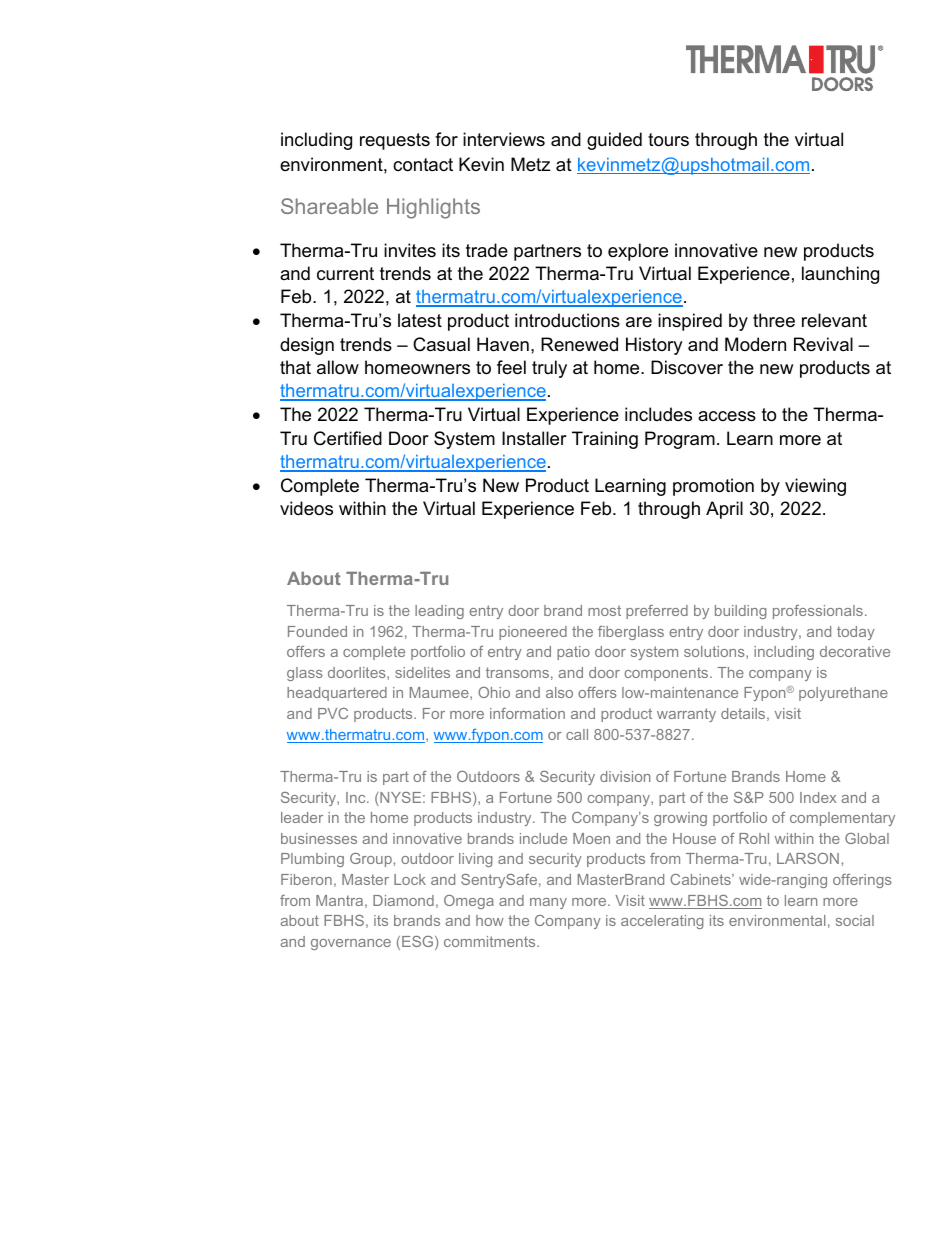 This screenshot has width=952, height=1233. What do you see at coordinates (395, 141) in the screenshot?
I see `requests` at bounding box center [395, 141].
